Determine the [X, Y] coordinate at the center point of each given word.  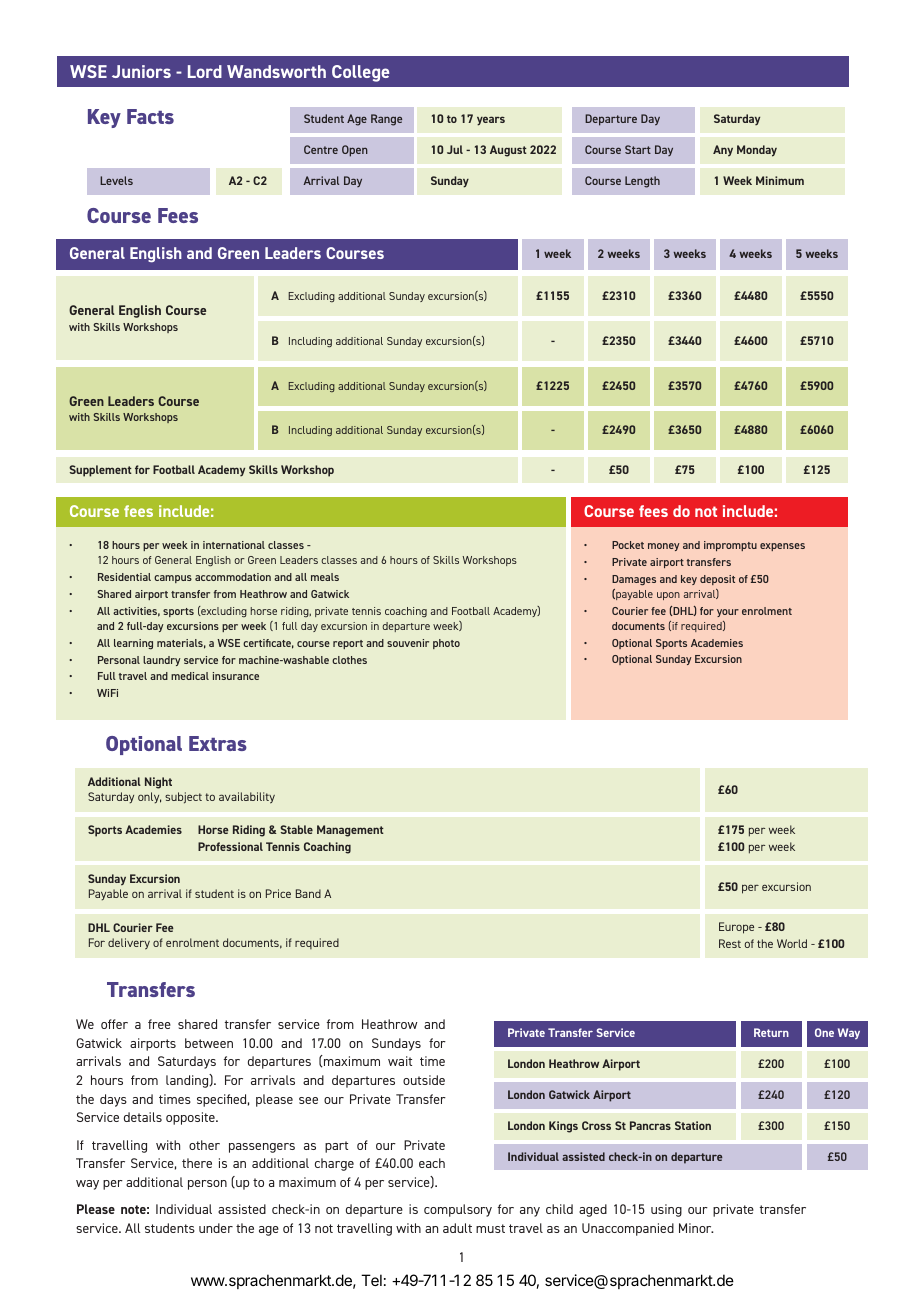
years [491, 121]
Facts [150, 116]
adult [457, 1228]
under [216, 1228]
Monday [757, 151]
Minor [696, 1228]
